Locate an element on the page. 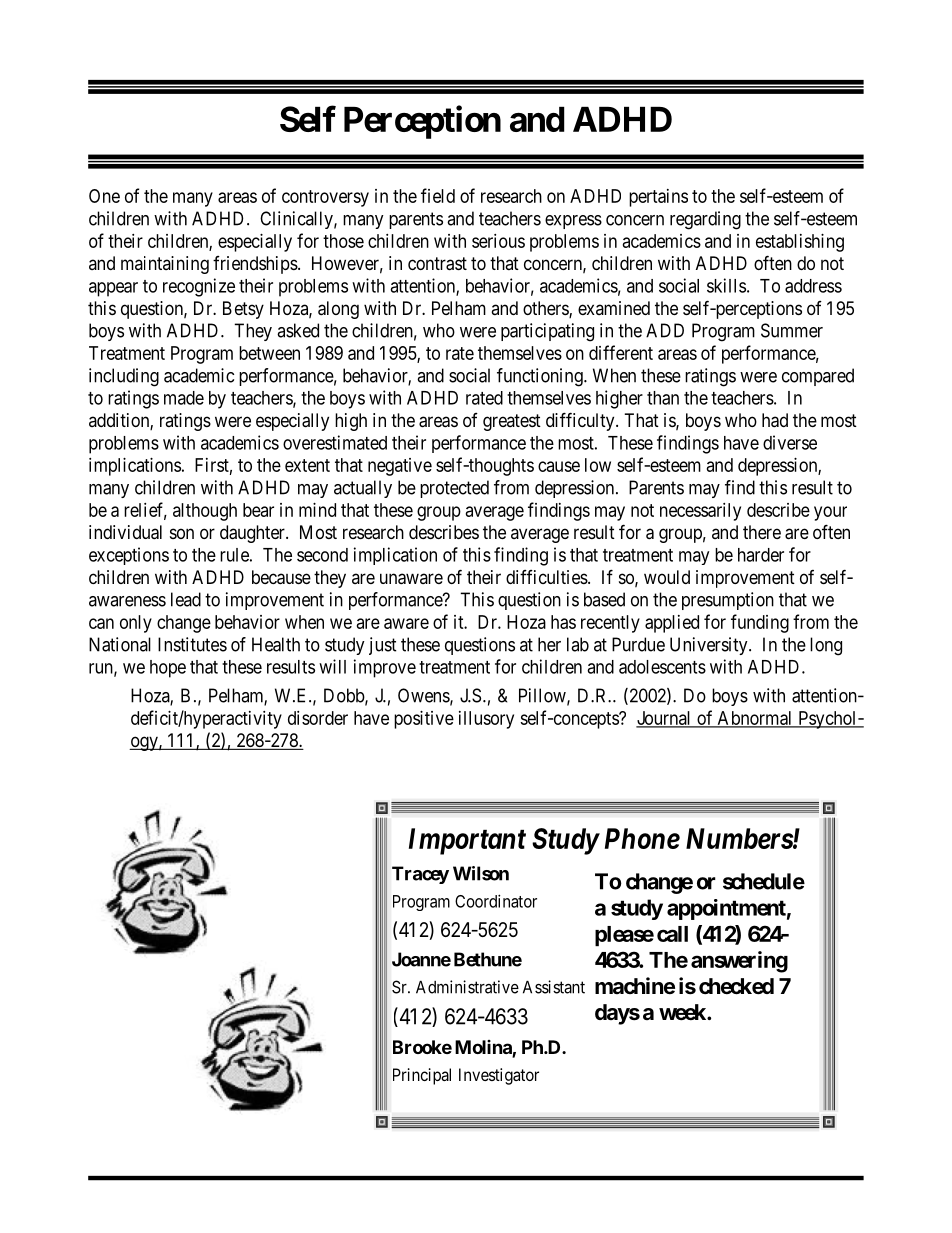 This image has width=952, height=1233. just is located at coordinates (383, 646).
